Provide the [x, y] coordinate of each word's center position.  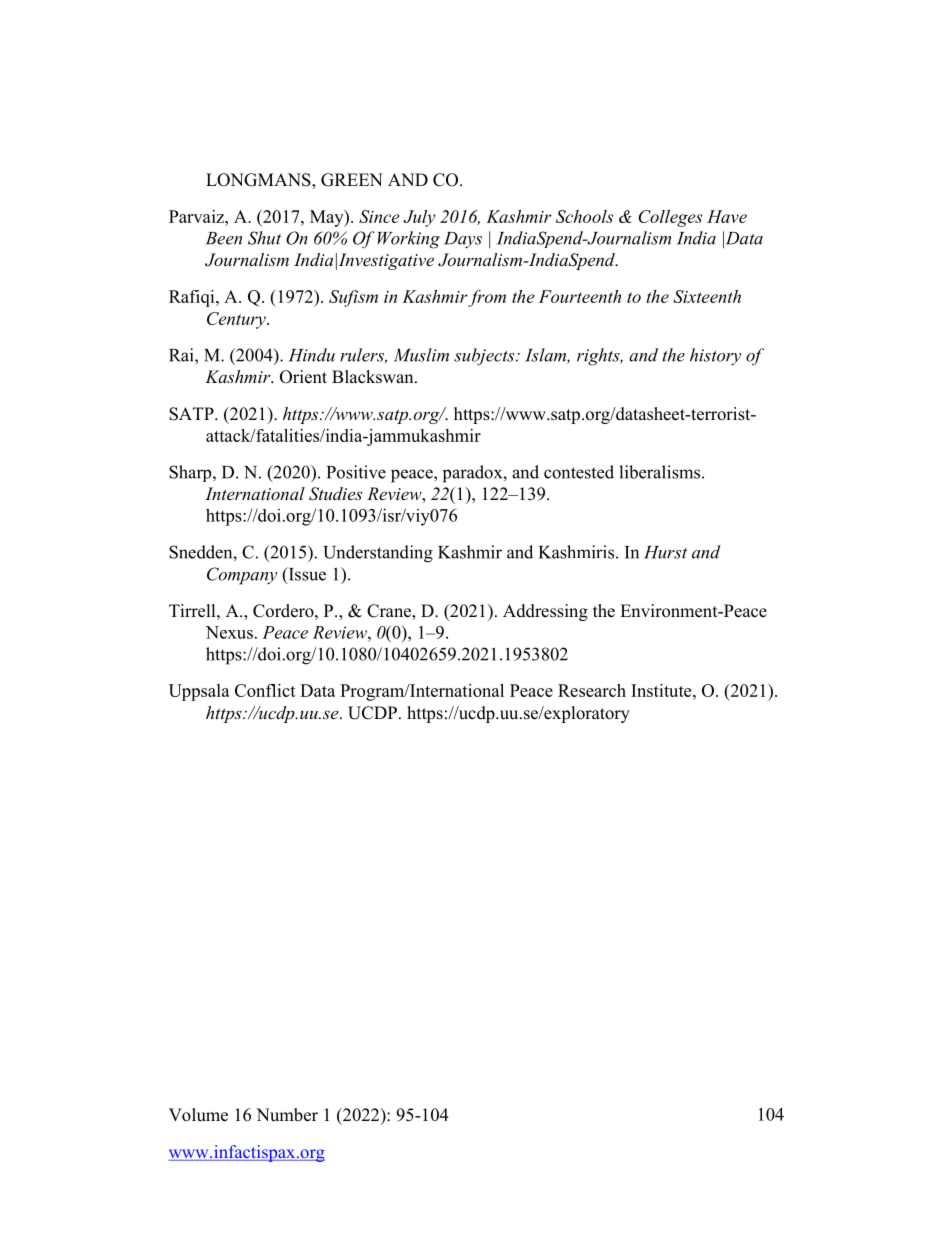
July [419, 218]
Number [287, 1115]
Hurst [665, 552]
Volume [198, 1115]
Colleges [670, 218]
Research [592, 690]
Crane [390, 612]
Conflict [265, 690]
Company [242, 576]
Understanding [378, 554]
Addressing [545, 612]
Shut [264, 238]
